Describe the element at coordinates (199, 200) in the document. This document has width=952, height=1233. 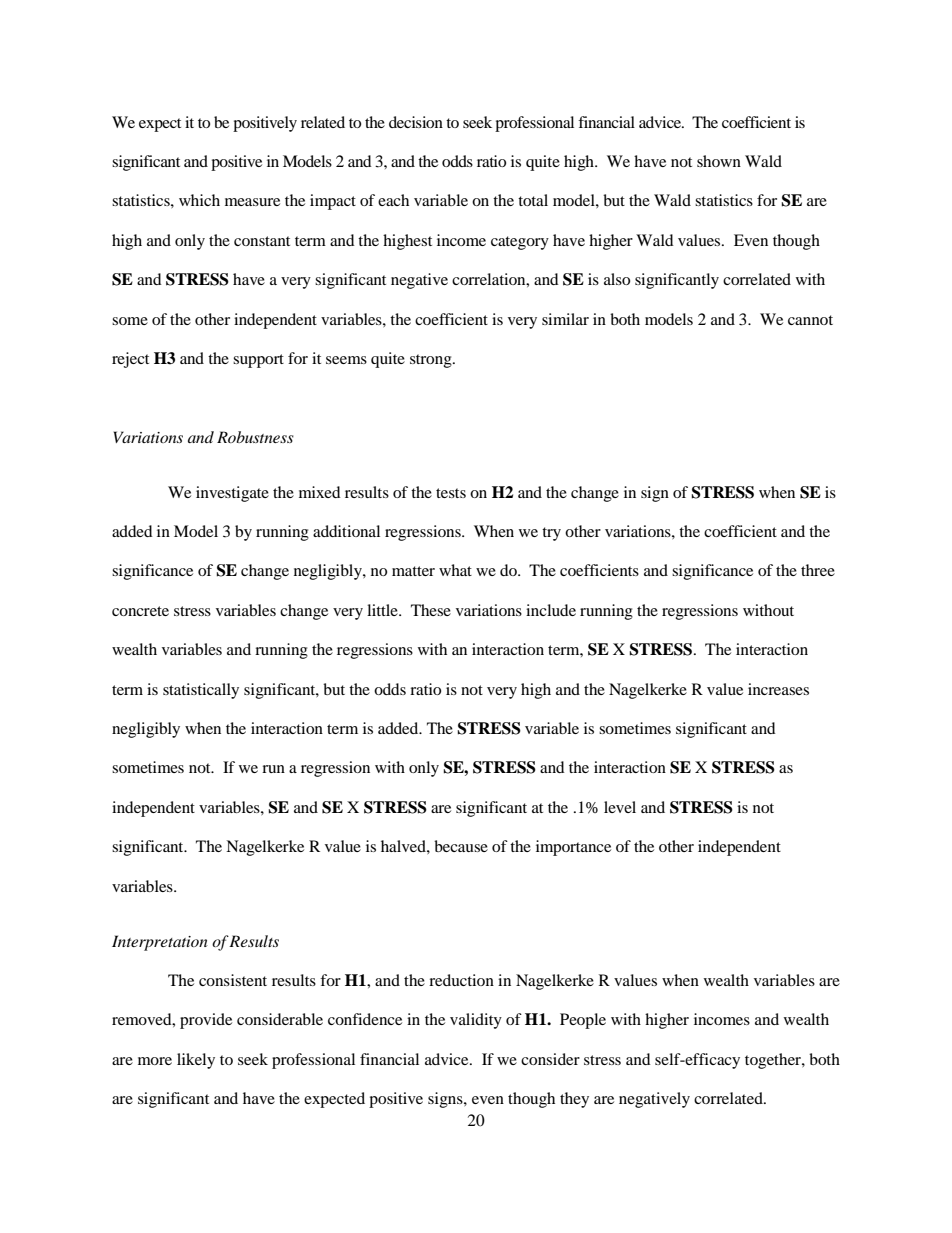
I see `which` at that location.
